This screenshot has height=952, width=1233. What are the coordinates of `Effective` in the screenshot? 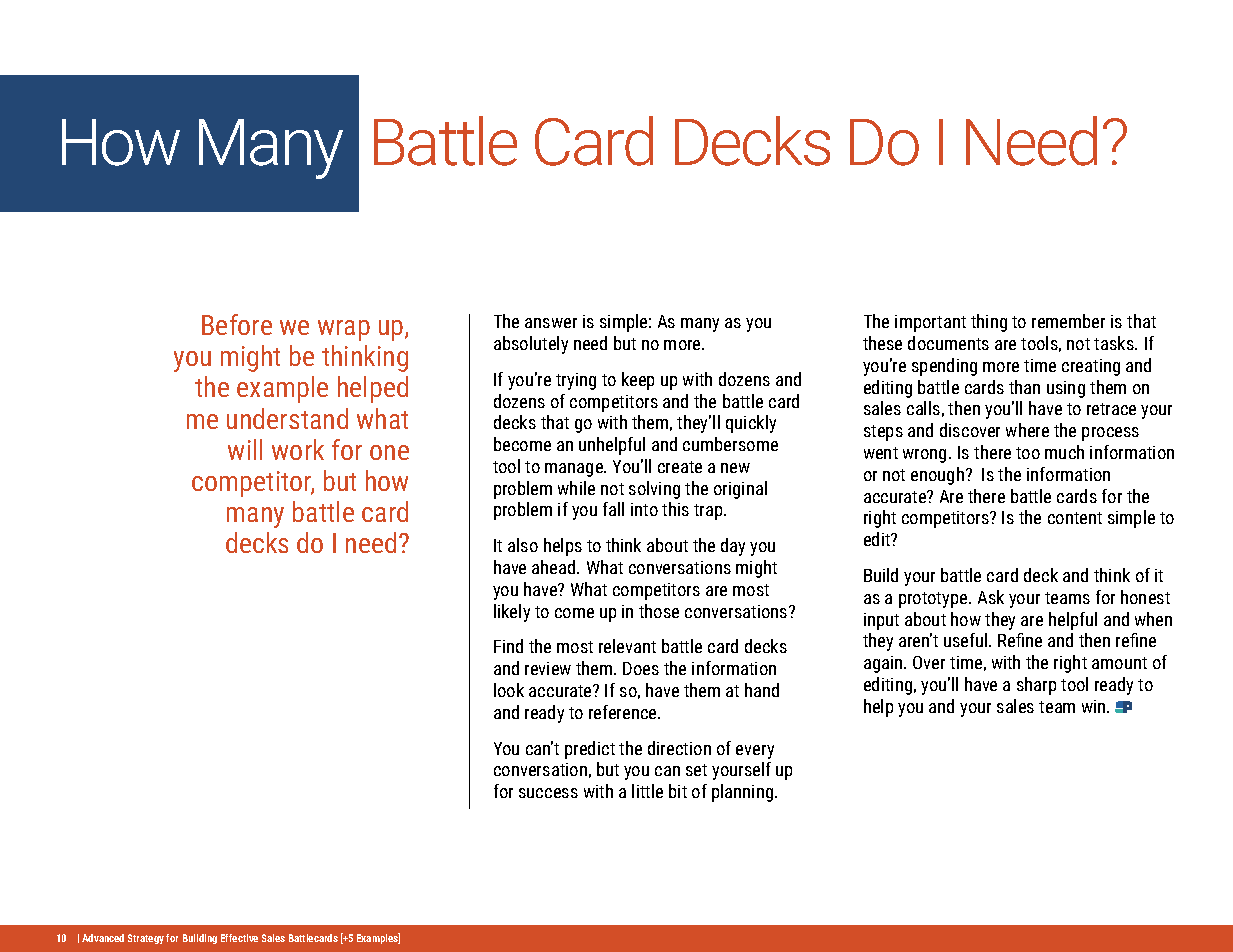 It's located at (239, 938).
